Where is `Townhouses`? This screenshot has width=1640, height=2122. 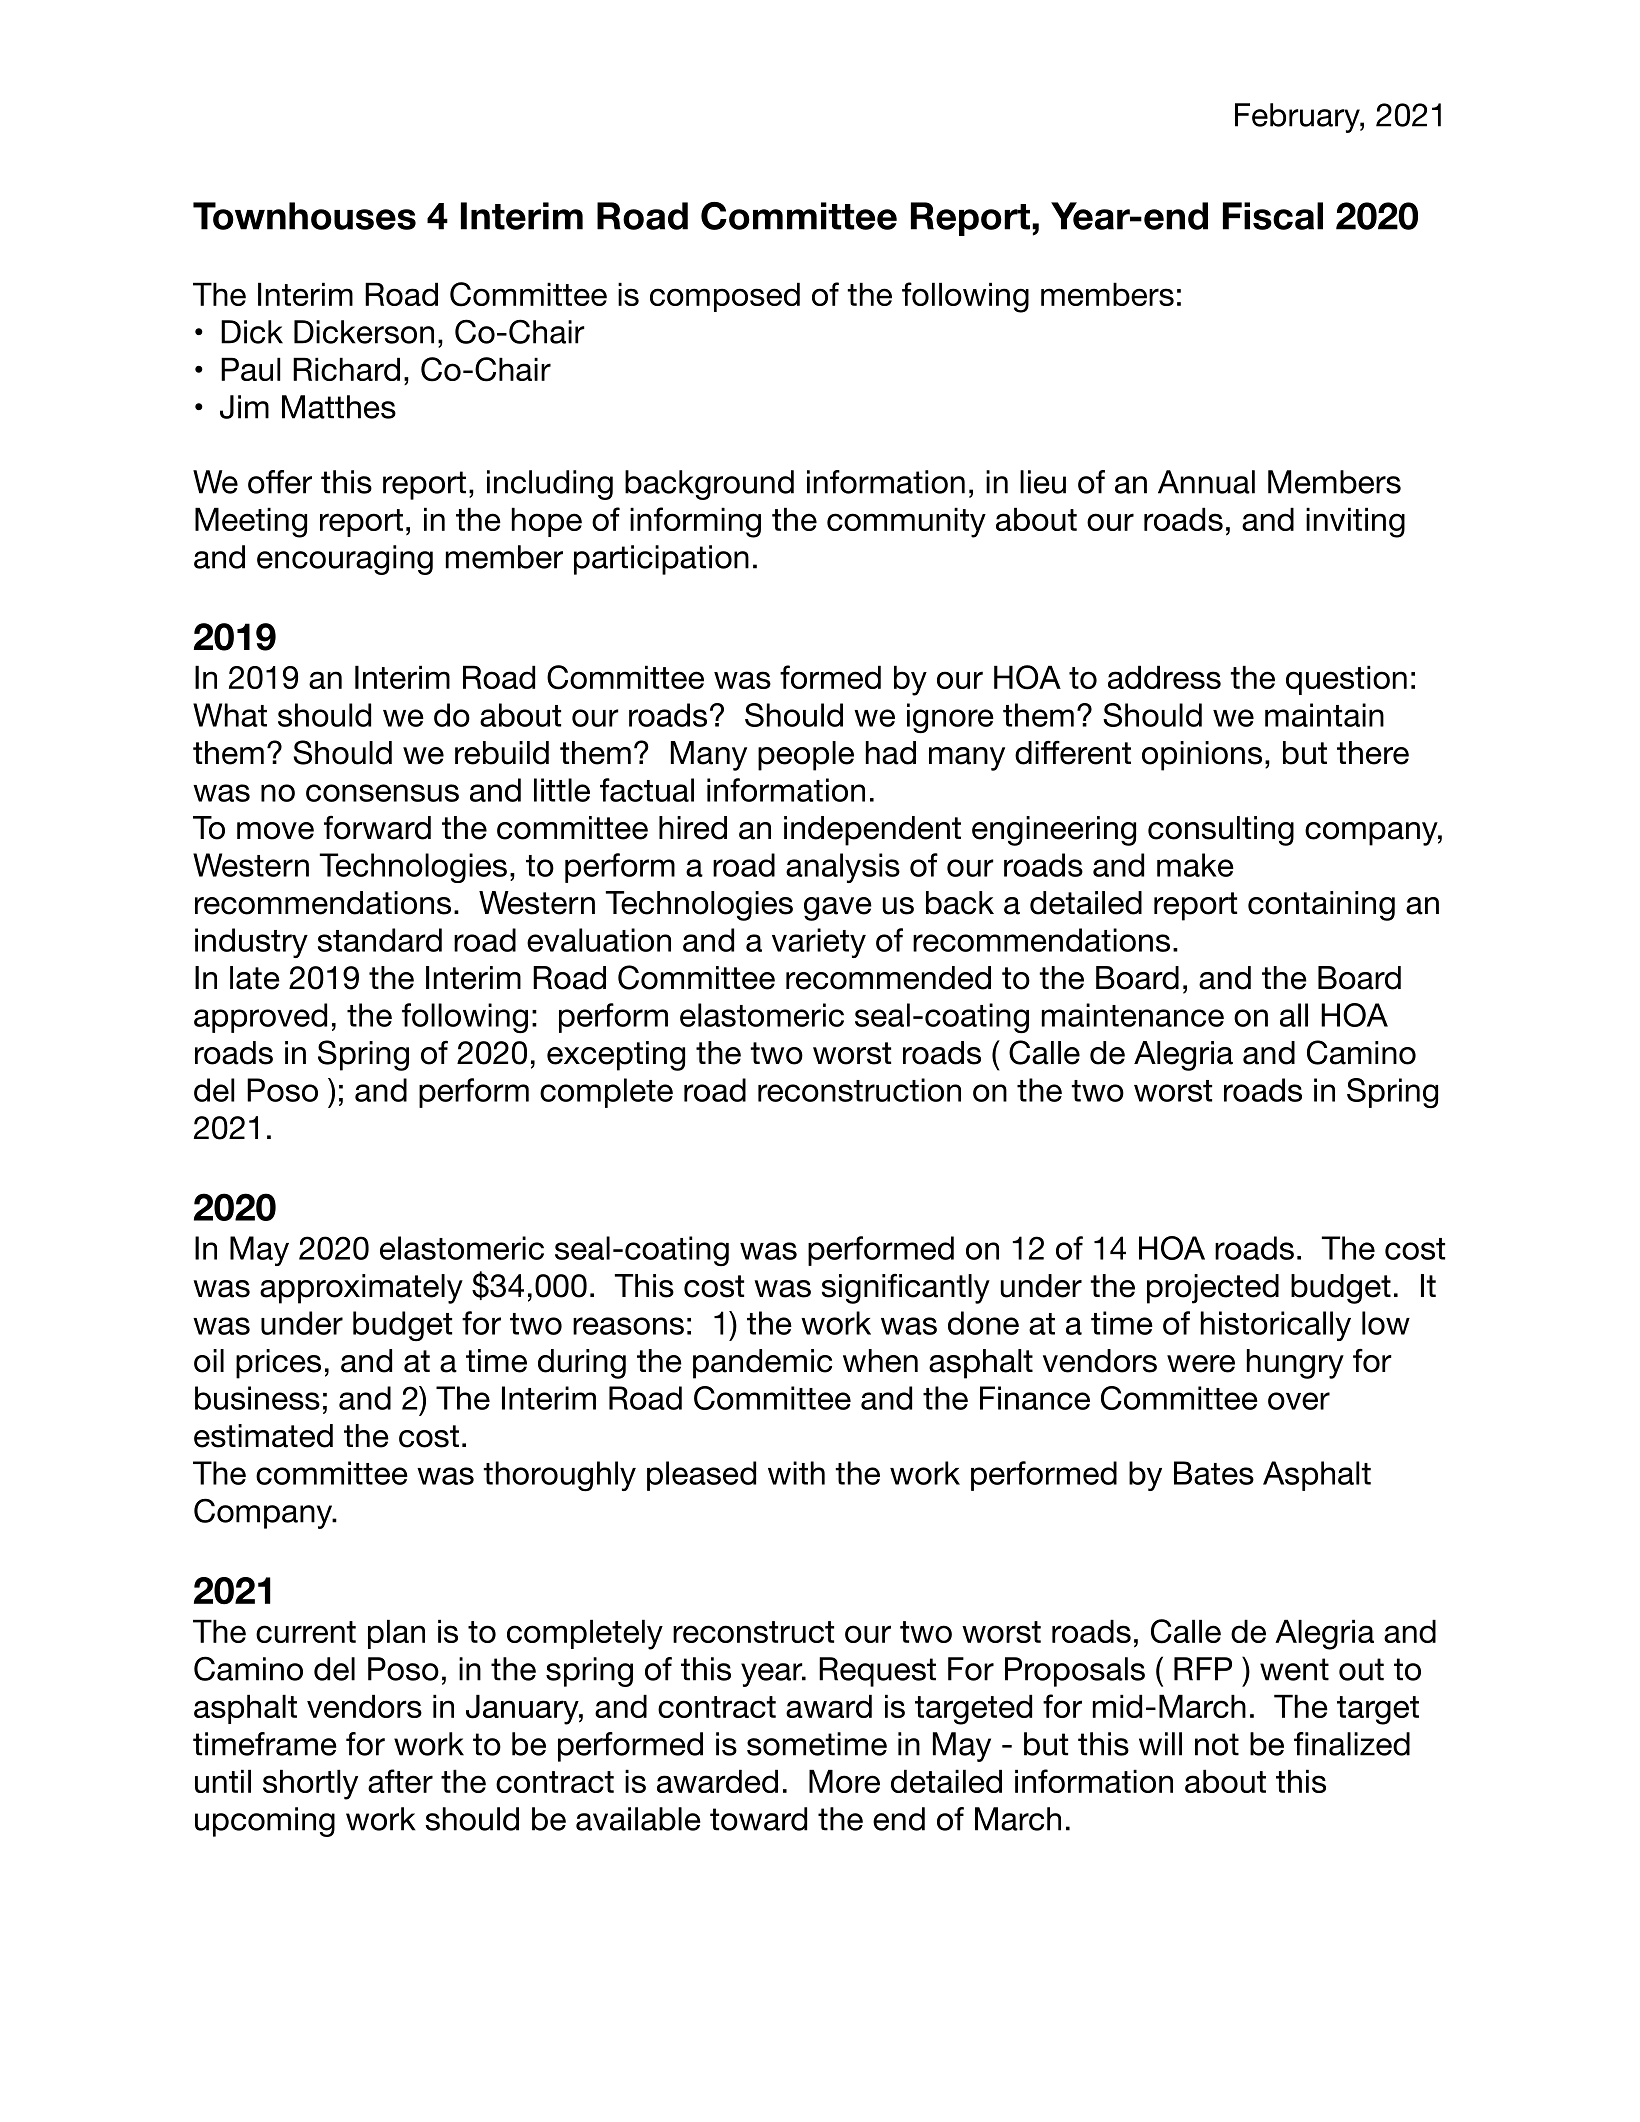 Townhouses is located at coordinates (304, 216).
